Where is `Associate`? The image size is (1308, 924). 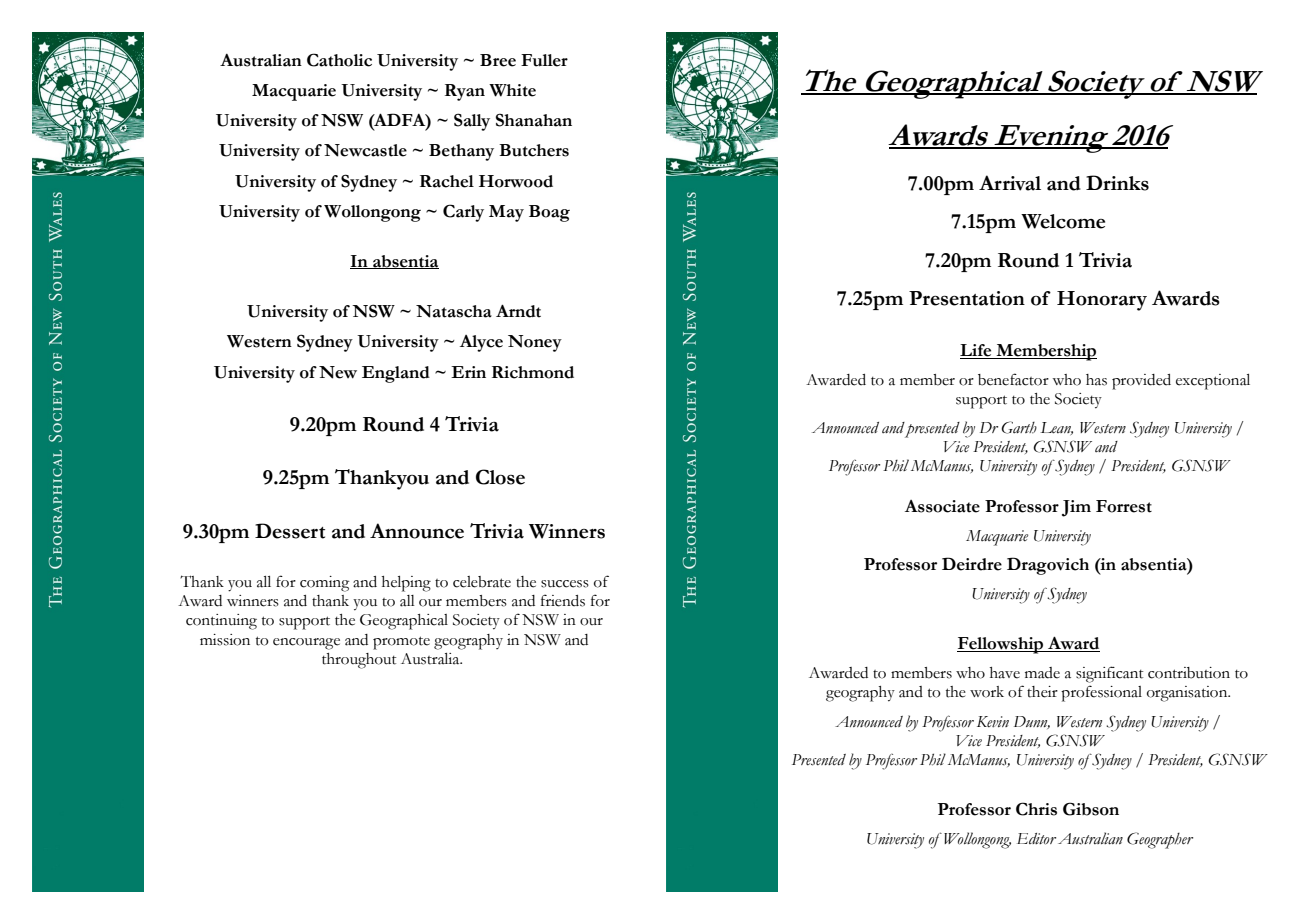 Associate is located at coordinates (942, 506).
